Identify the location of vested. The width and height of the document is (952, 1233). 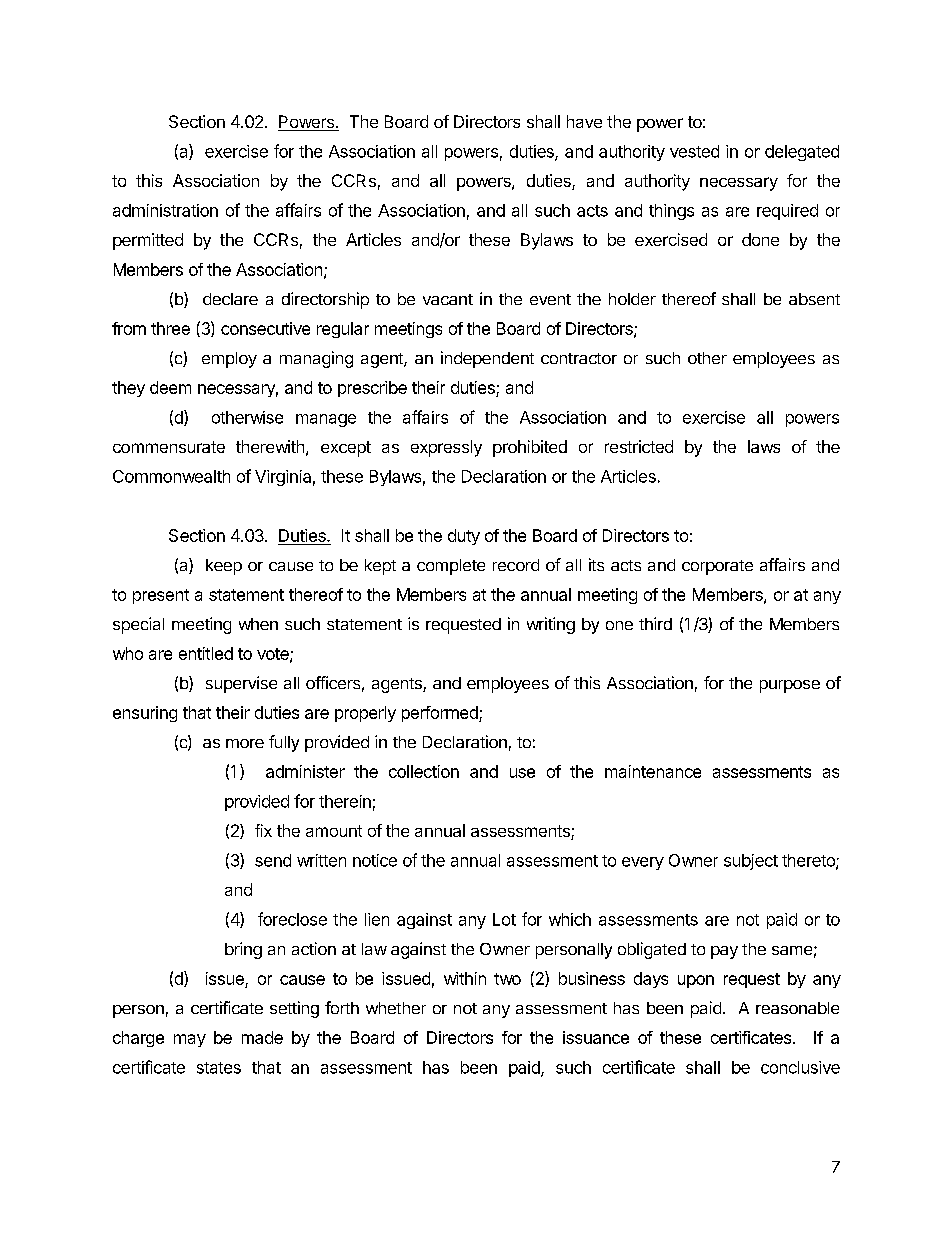
(694, 151).
